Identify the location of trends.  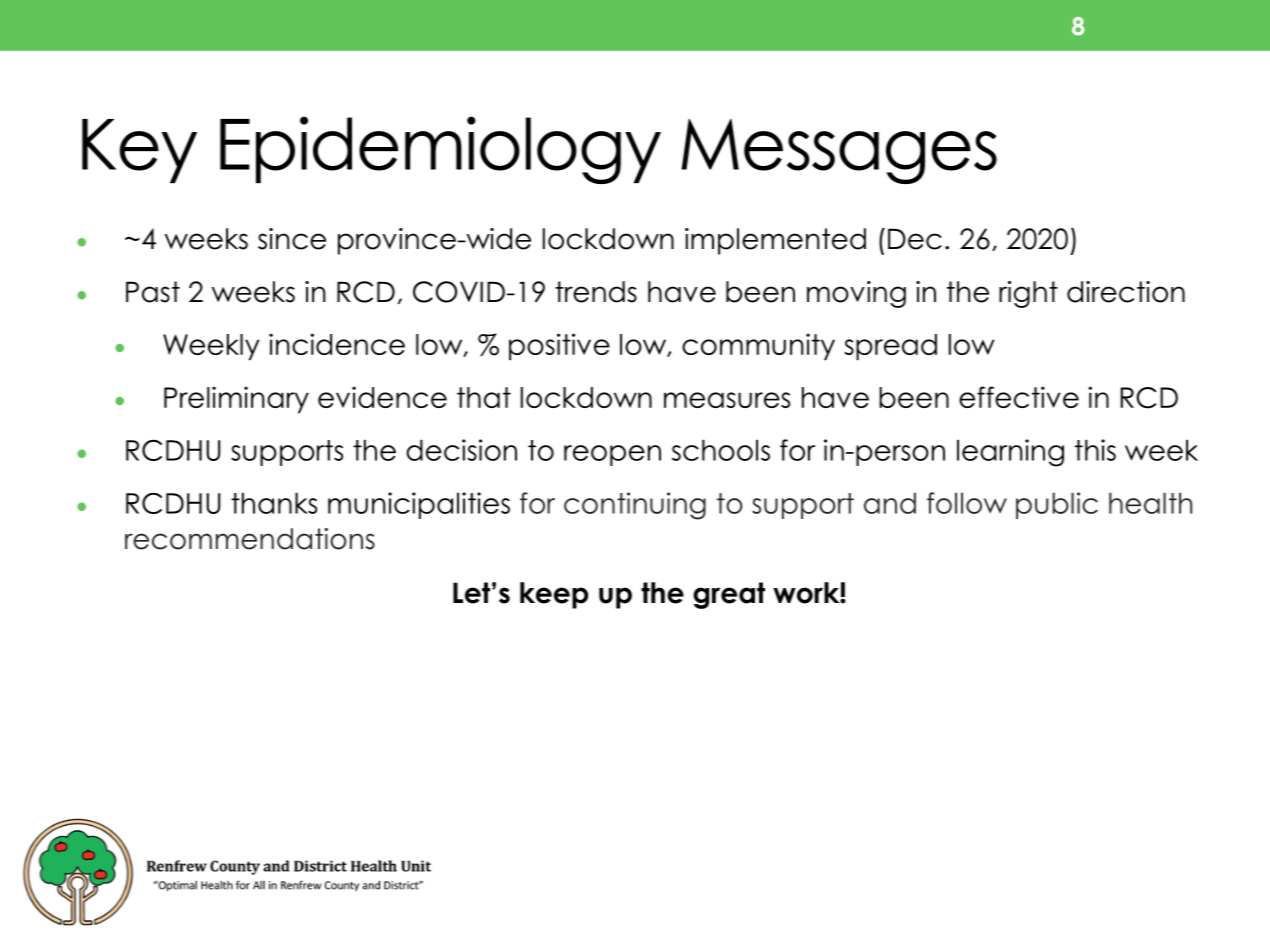
(596, 292).
